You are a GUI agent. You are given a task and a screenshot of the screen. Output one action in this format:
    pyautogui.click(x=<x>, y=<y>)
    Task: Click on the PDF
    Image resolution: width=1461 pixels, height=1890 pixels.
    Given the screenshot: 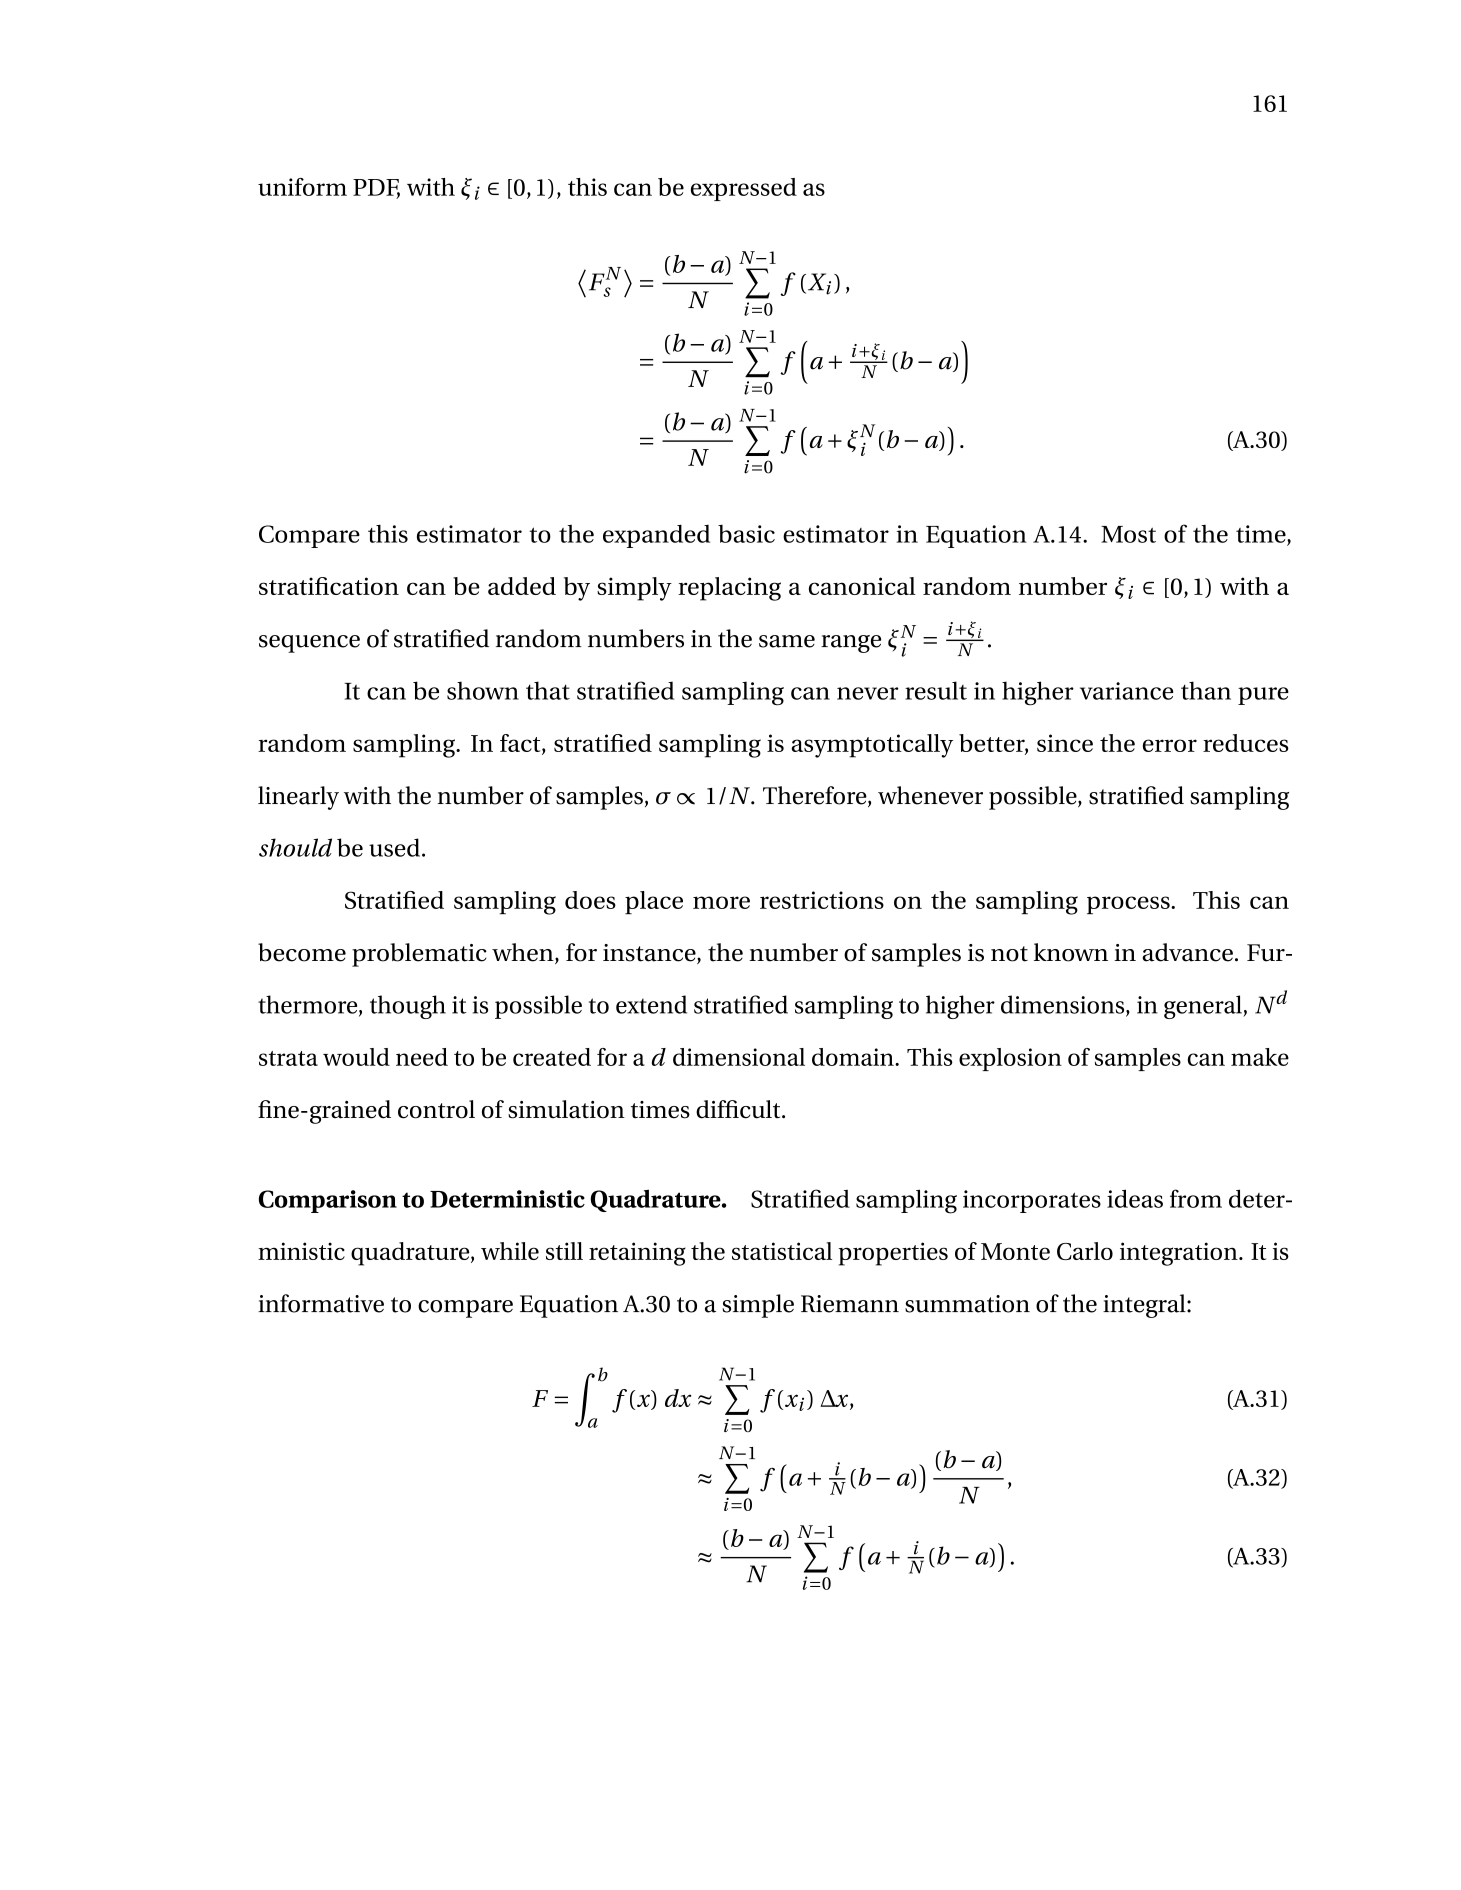 What is the action you would take?
    pyautogui.click(x=376, y=188)
